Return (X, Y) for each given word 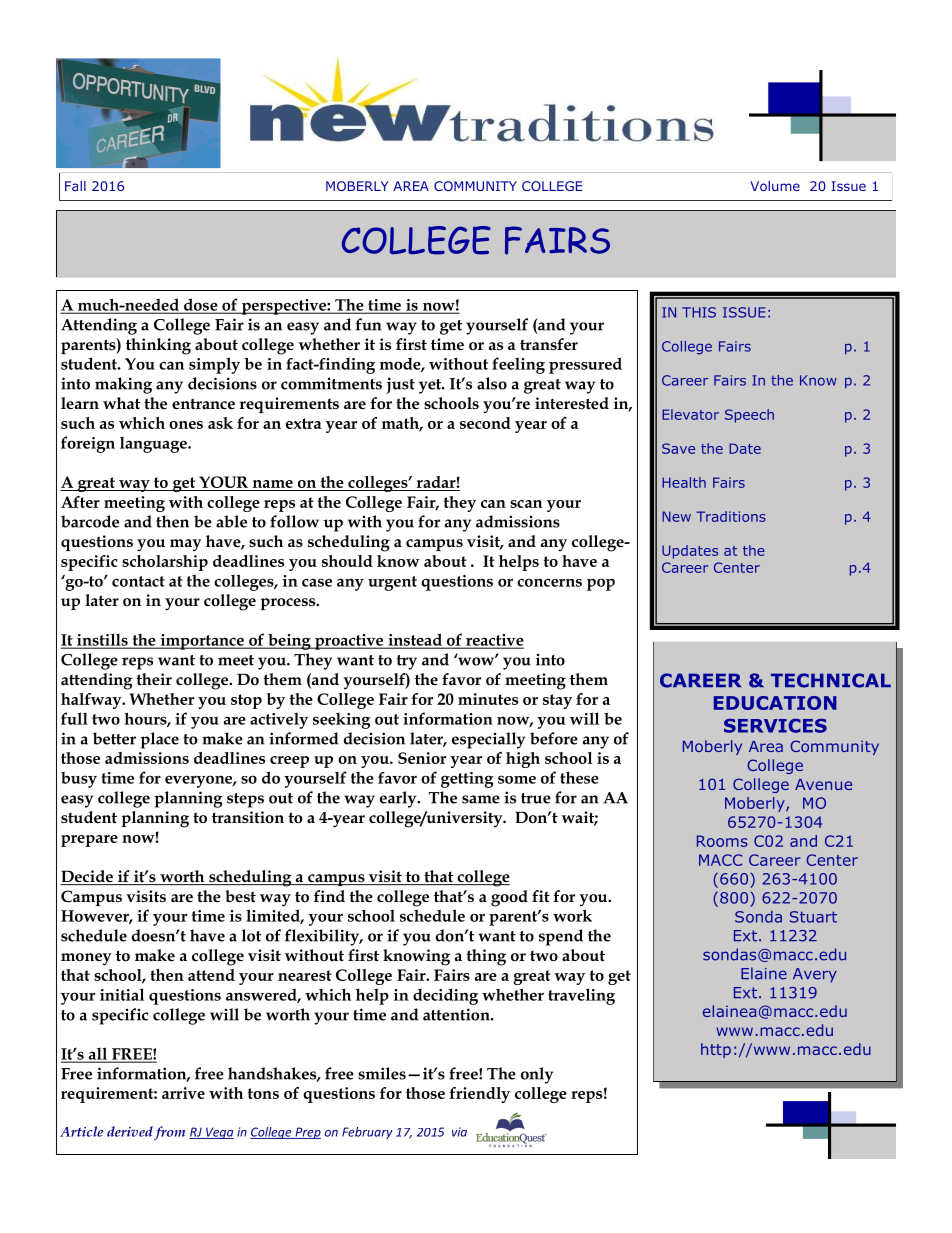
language (154, 444)
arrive (183, 1093)
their (154, 679)
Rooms (722, 841)
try (407, 662)
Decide (87, 877)
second (485, 423)
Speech (749, 416)
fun (369, 324)
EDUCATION (775, 703)
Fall (75, 186)
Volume (775, 186)
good (509, 898)
